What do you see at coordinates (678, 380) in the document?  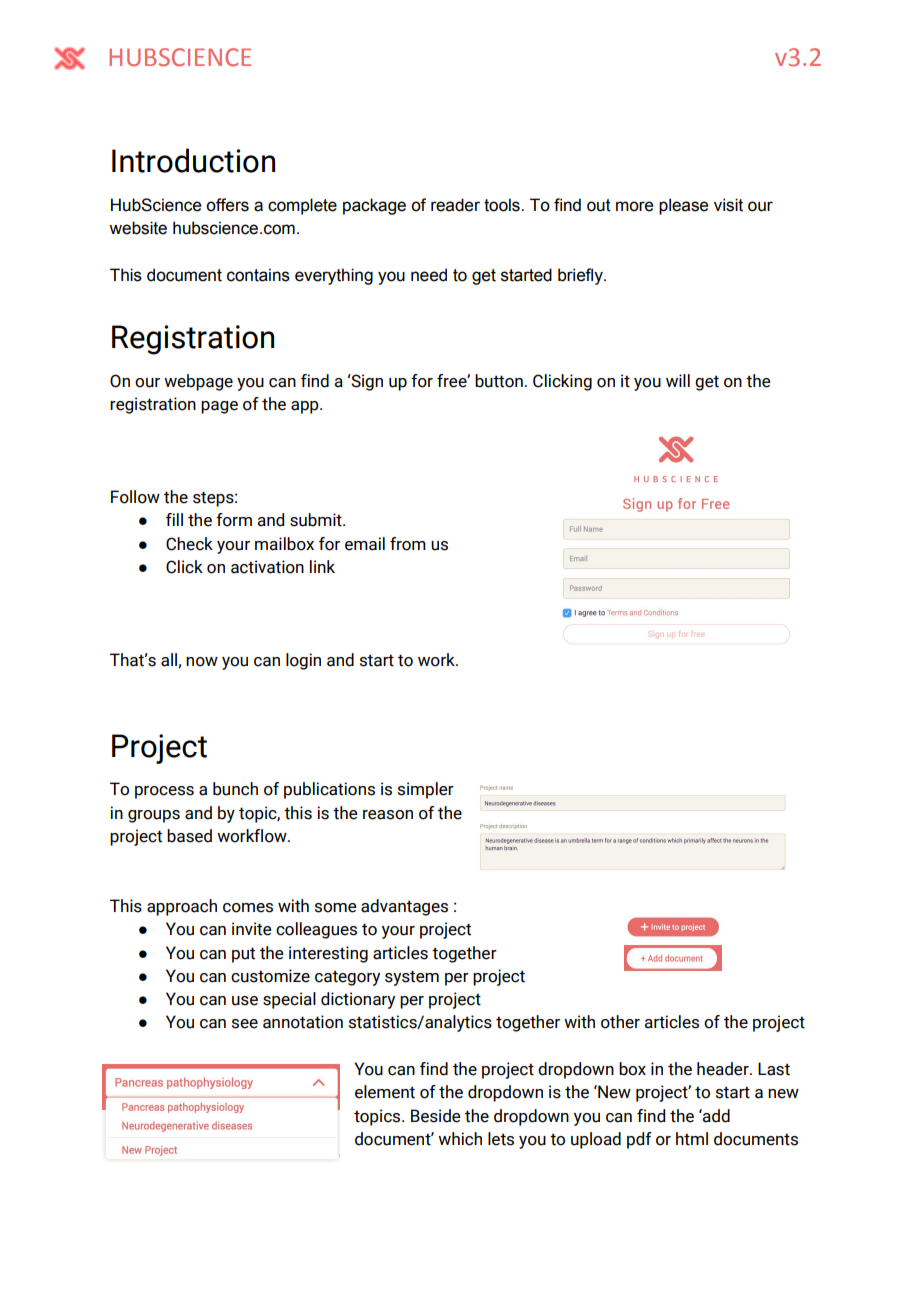 I see `will` at bounding box center [678, 380].
